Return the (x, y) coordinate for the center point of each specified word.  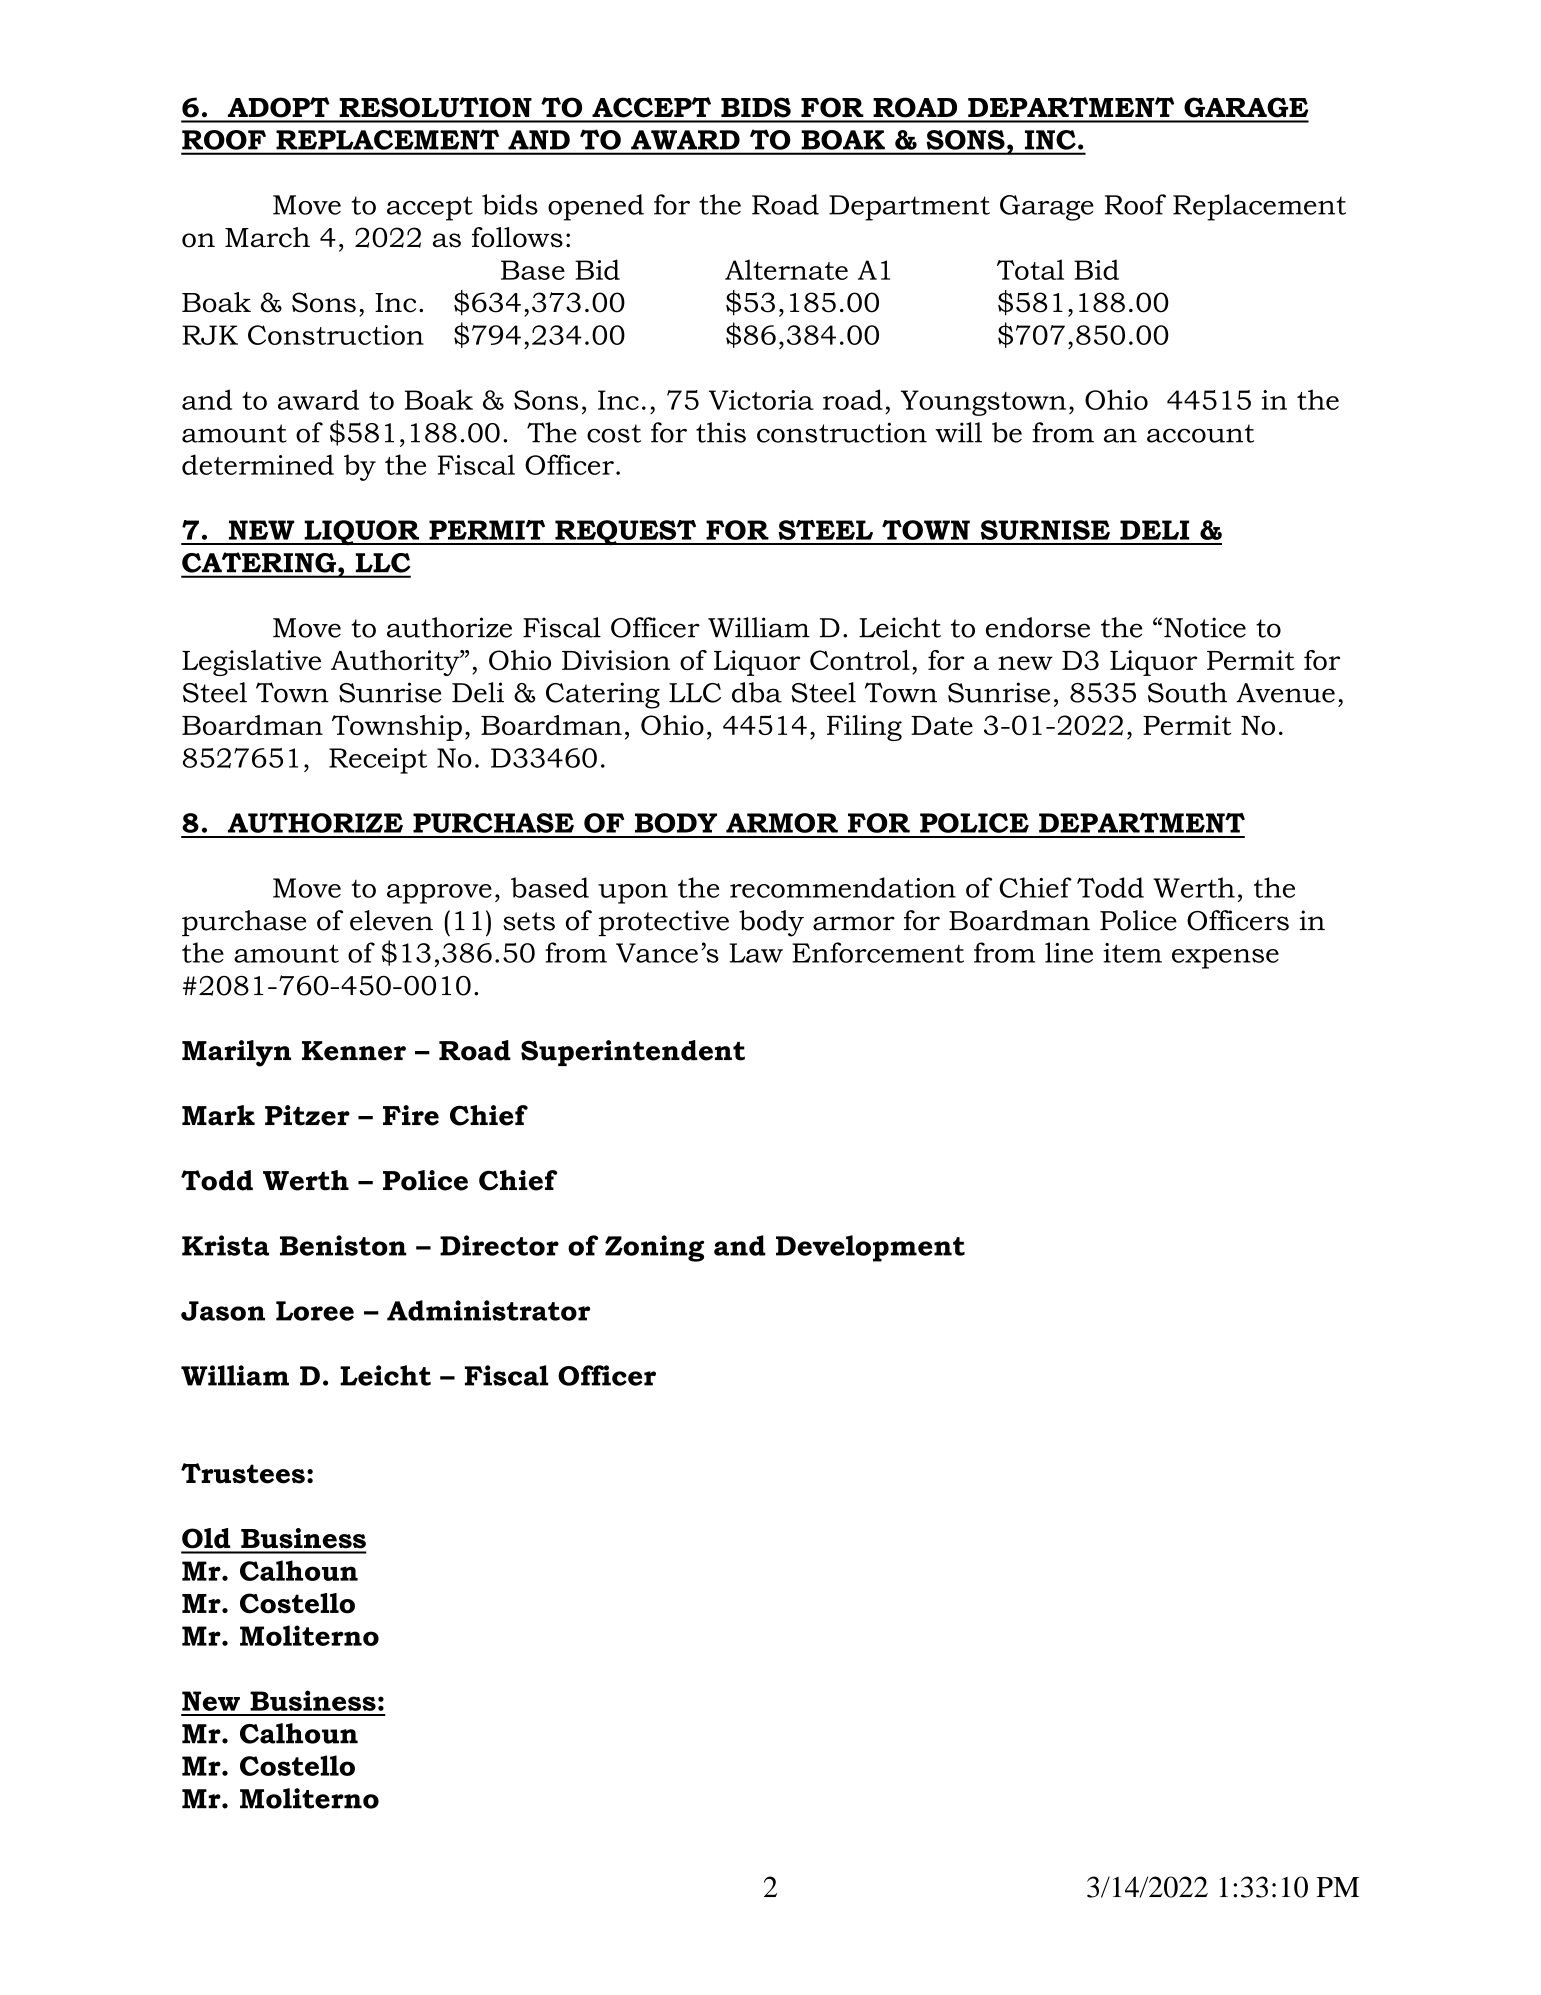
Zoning (654, 1248)
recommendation (843, 887)
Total (1030, 269)
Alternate (786, 269)
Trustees (243, 1473)
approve (439, 894)
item (1132, 953)
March (267, 237)
